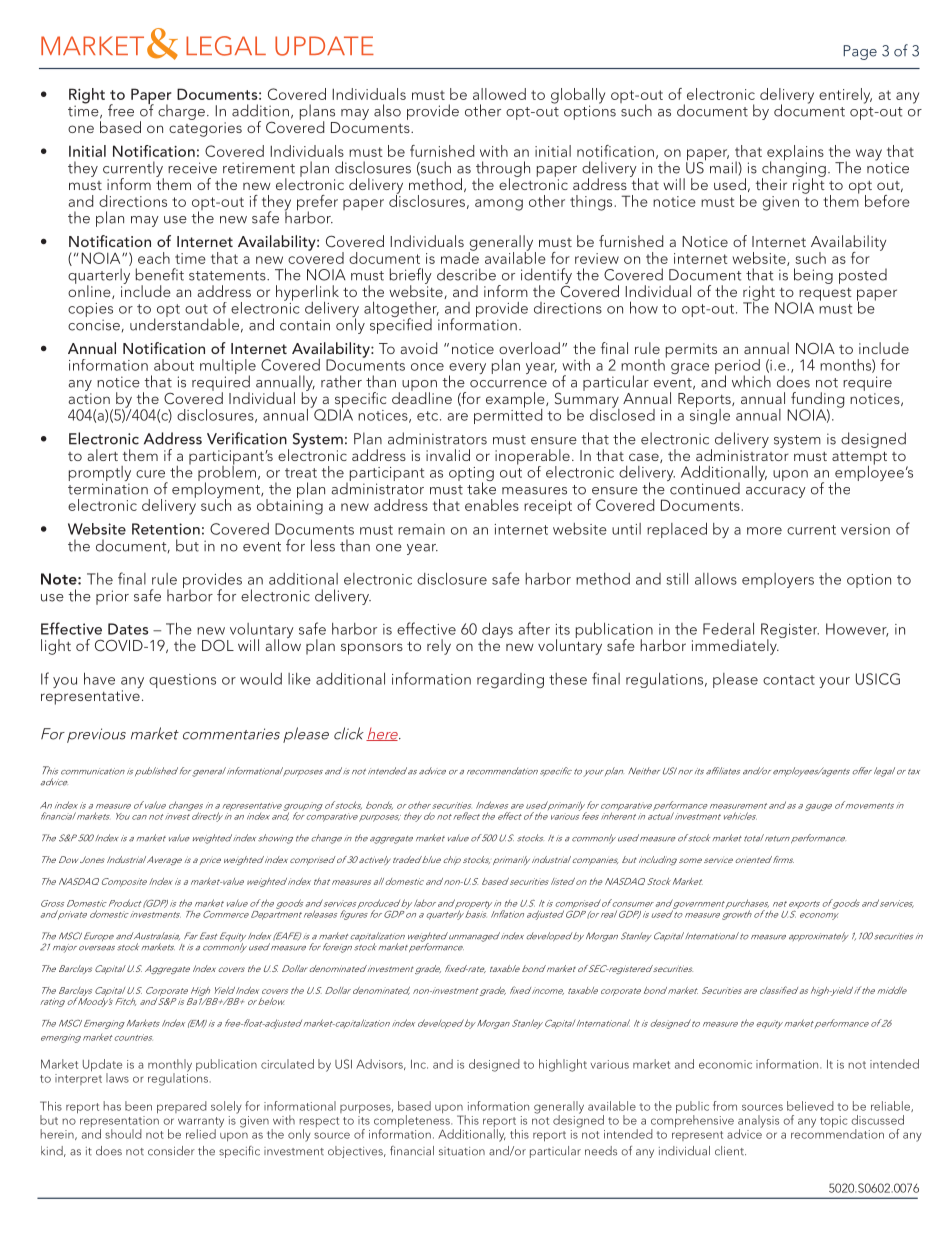 This screenshot has height=1233, width=952. I want to click on period, so click(737, 368).
